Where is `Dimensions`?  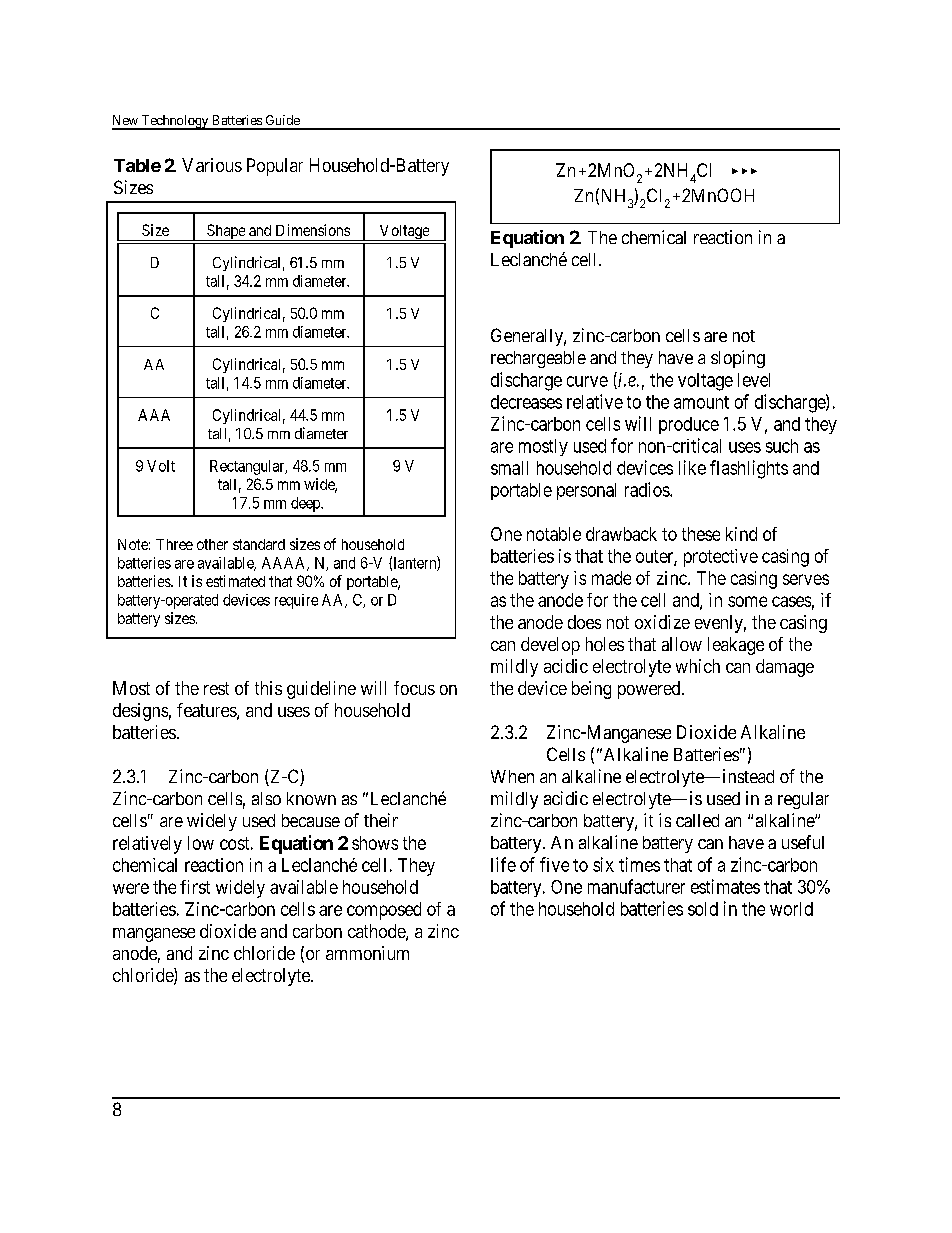
Dimensions is located at coordinates (313, 230).
